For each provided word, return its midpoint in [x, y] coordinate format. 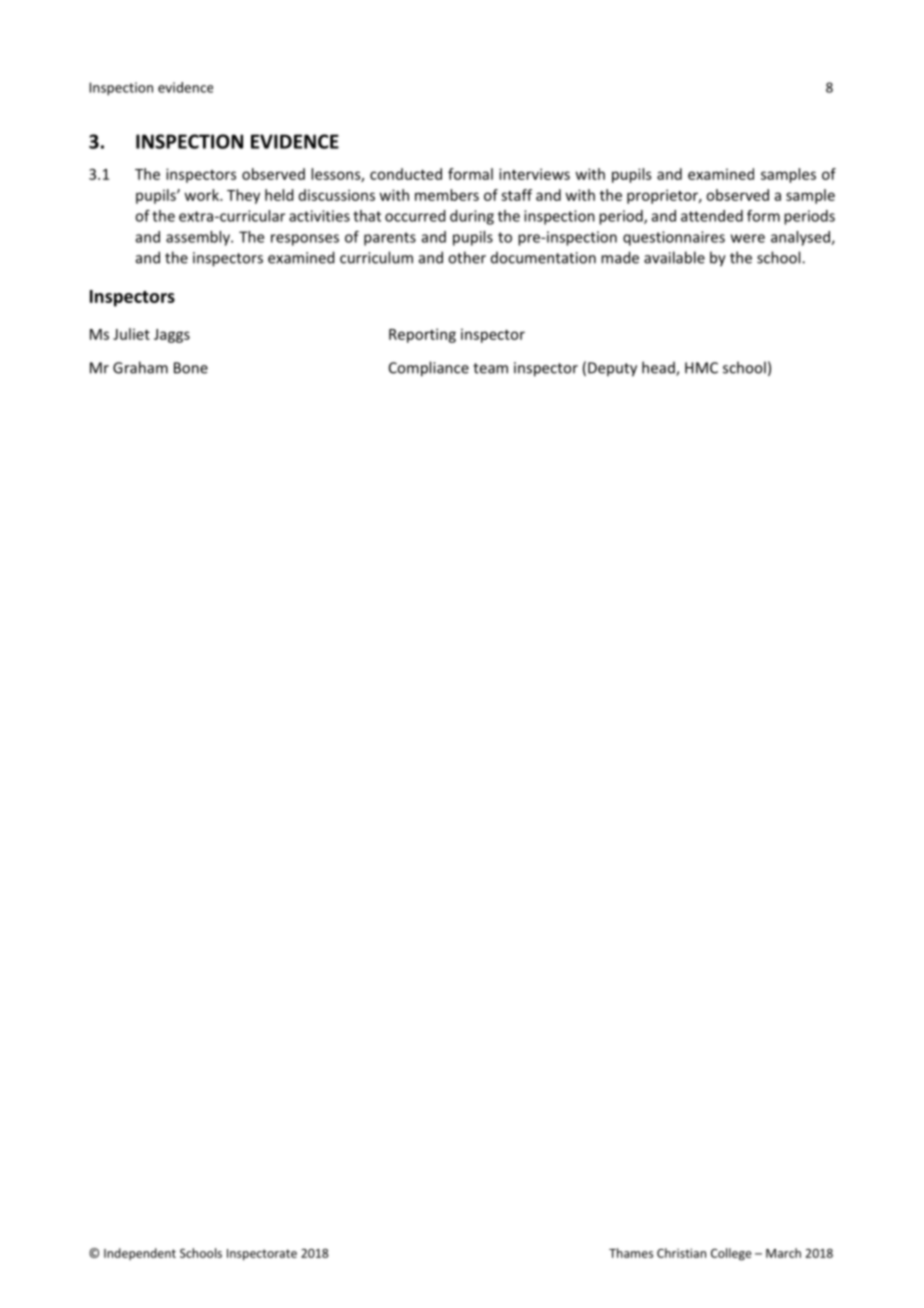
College [731, 1254]
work [203, 195]
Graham [140, 367]
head [659, 368]
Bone [191, 368]
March [783, 1253]
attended [712, 216]
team [490, 368]
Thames [631, 1253]
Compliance [429, 369]
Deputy [612, 369]
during [472, 217]
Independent [140, 1254]
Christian [681, 1253]
